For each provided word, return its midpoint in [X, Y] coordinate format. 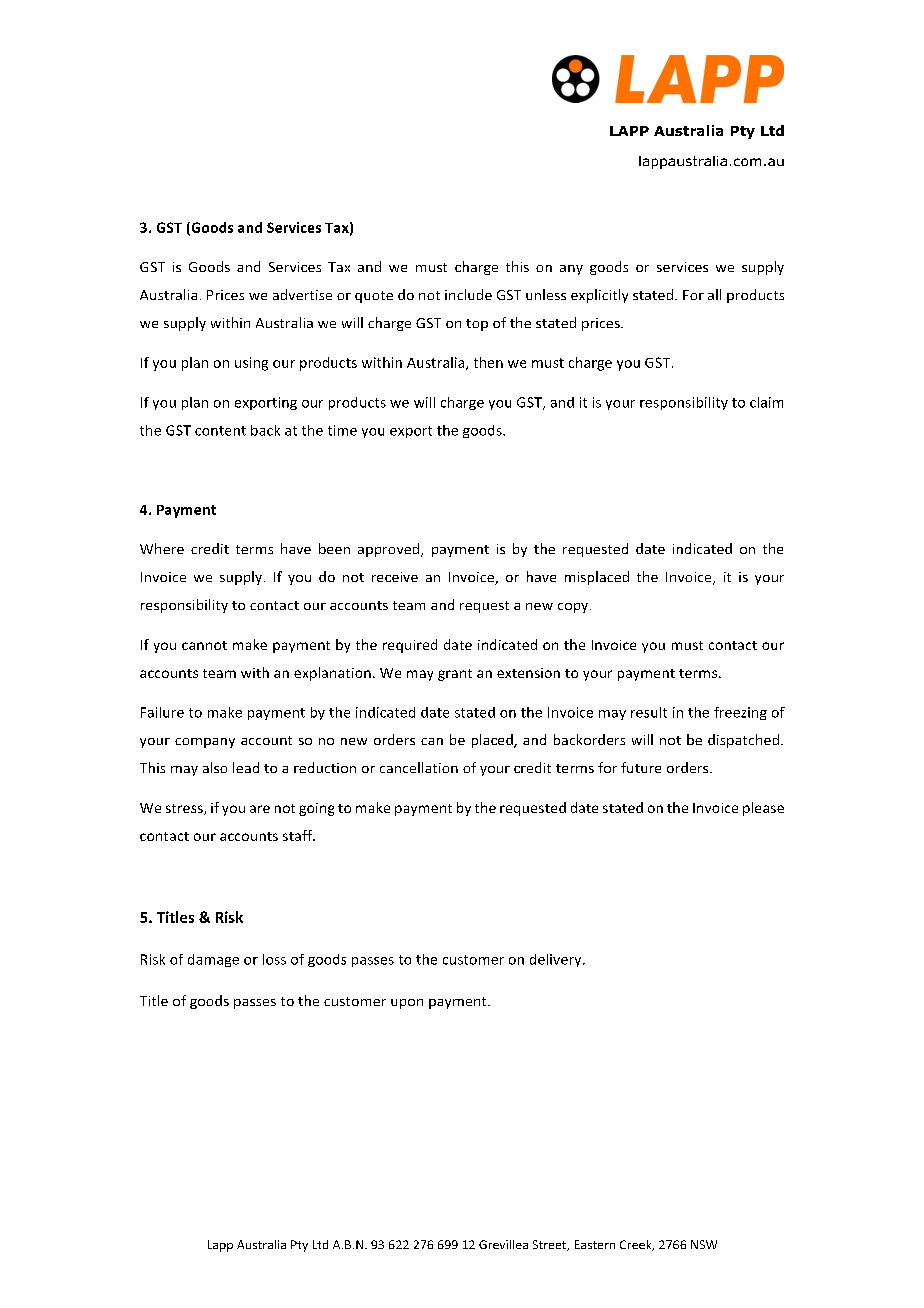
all [714, 294]
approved [390, 550]
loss [274, 959]
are [260, 809]
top [477, 325]
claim [766, 402]
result [649, 712]
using [251, 364]
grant [455, 675]
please [763, 809]
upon [407, 1004]
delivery [557, 960]
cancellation [419, 767]
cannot [204, 645]
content [220, 431]
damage [213, 960]
